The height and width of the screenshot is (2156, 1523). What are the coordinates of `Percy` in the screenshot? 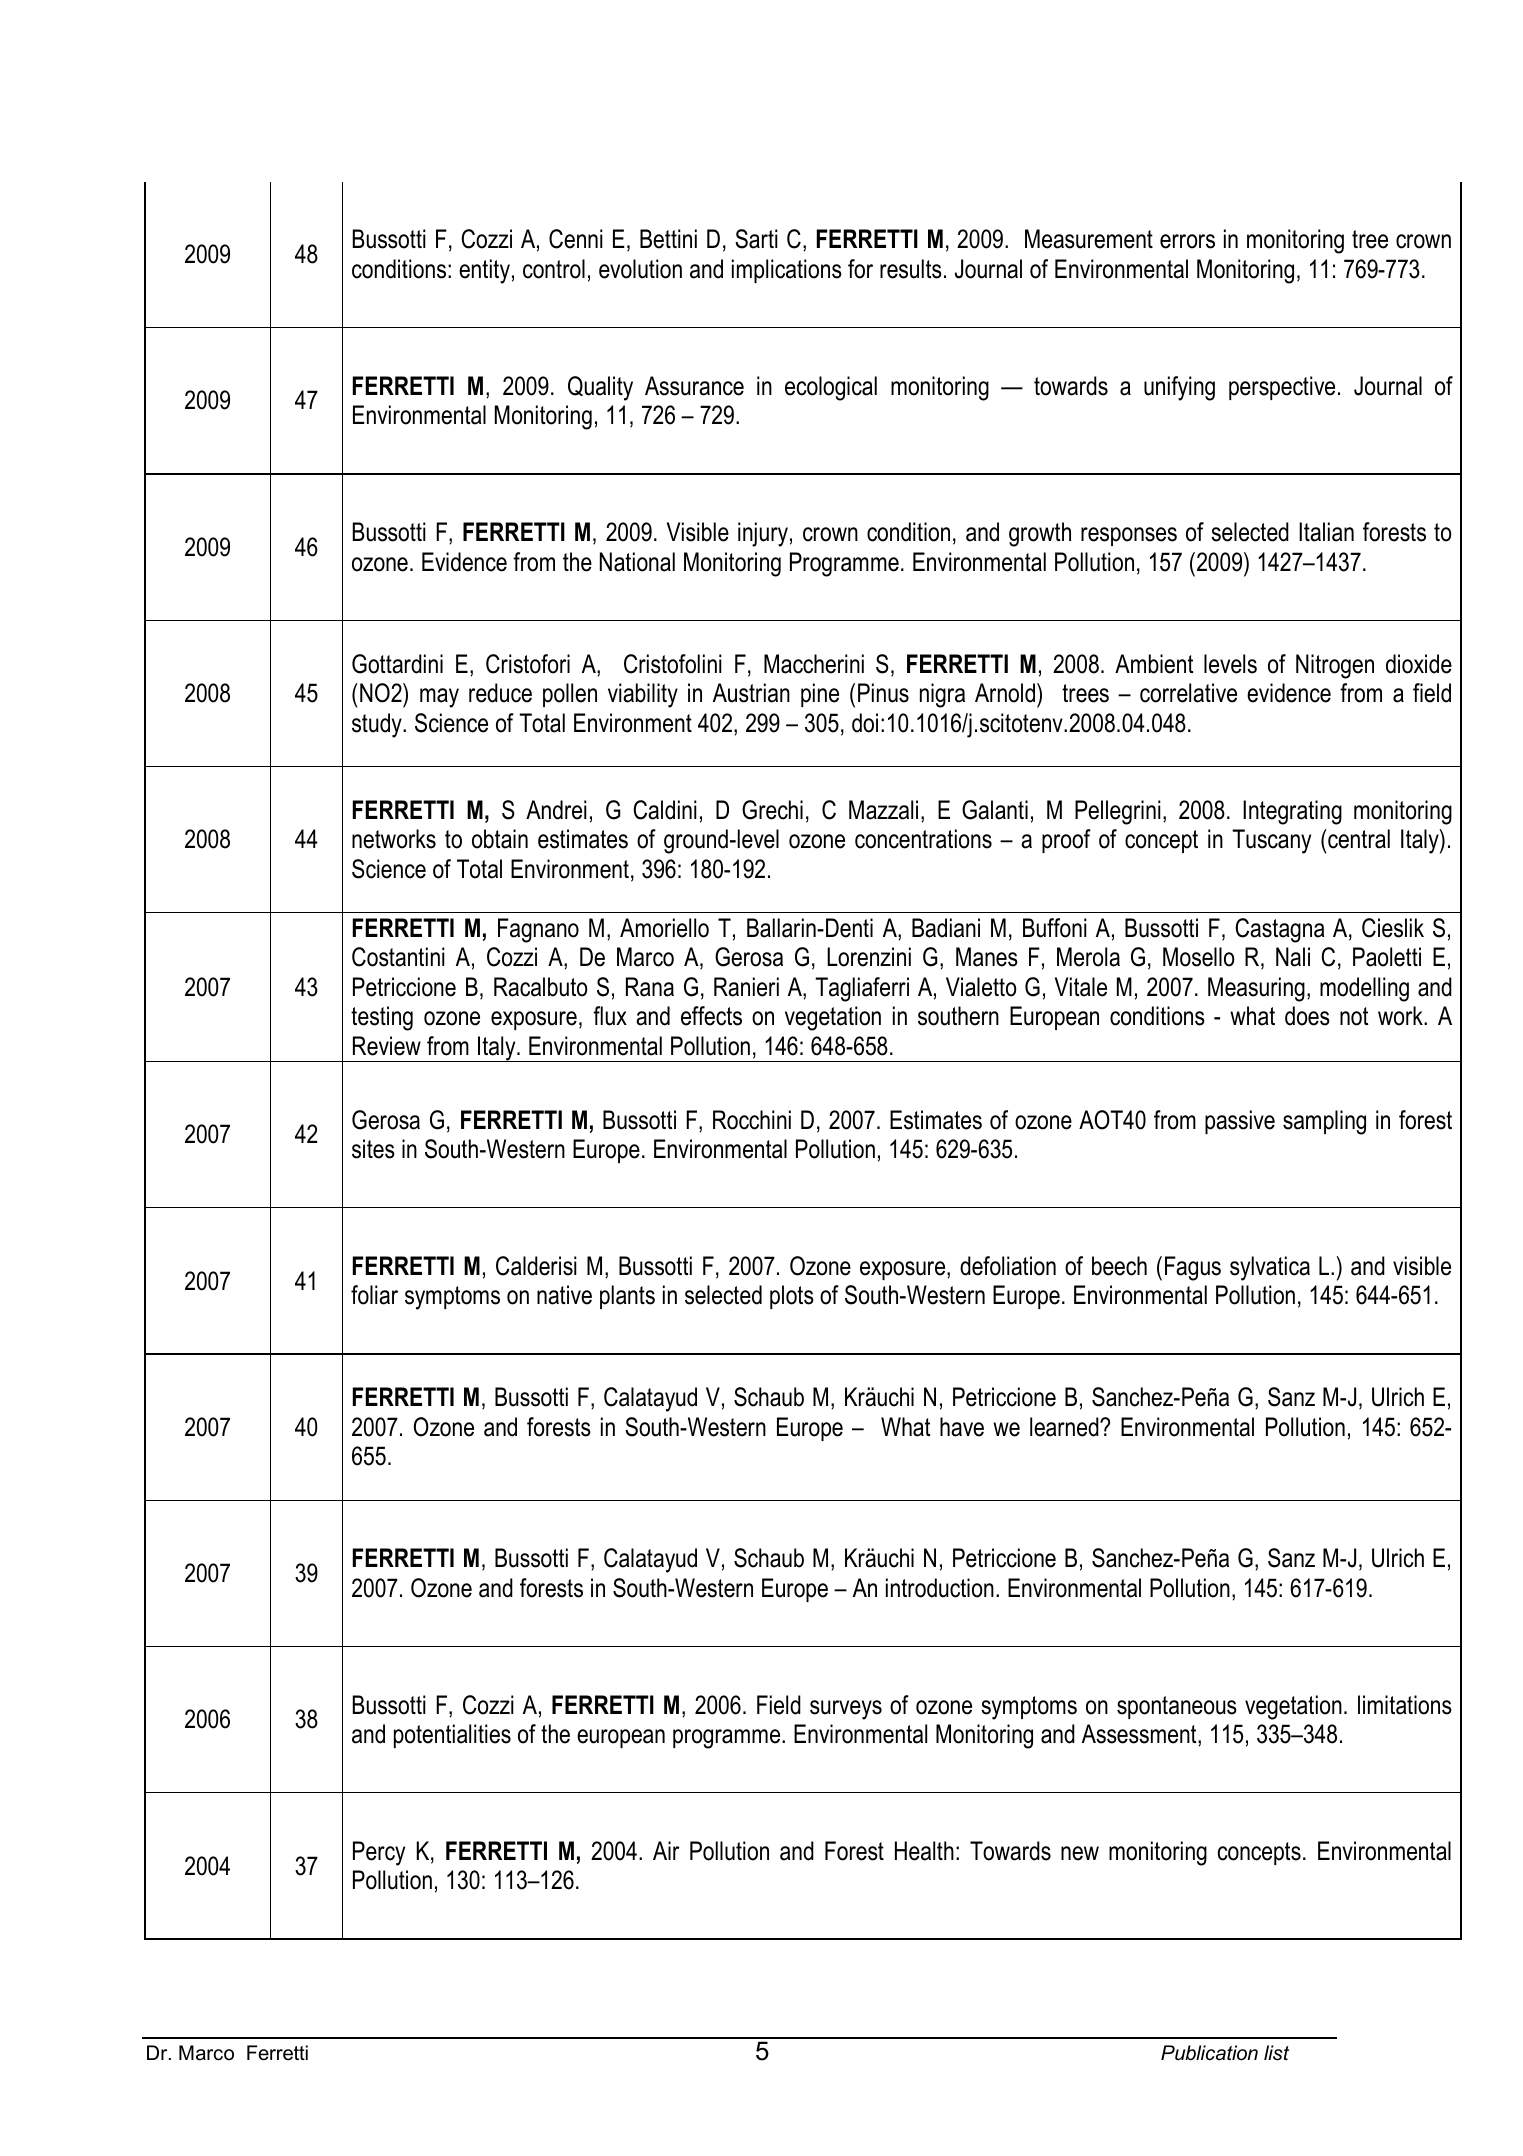 It's located at (379, 1853).
